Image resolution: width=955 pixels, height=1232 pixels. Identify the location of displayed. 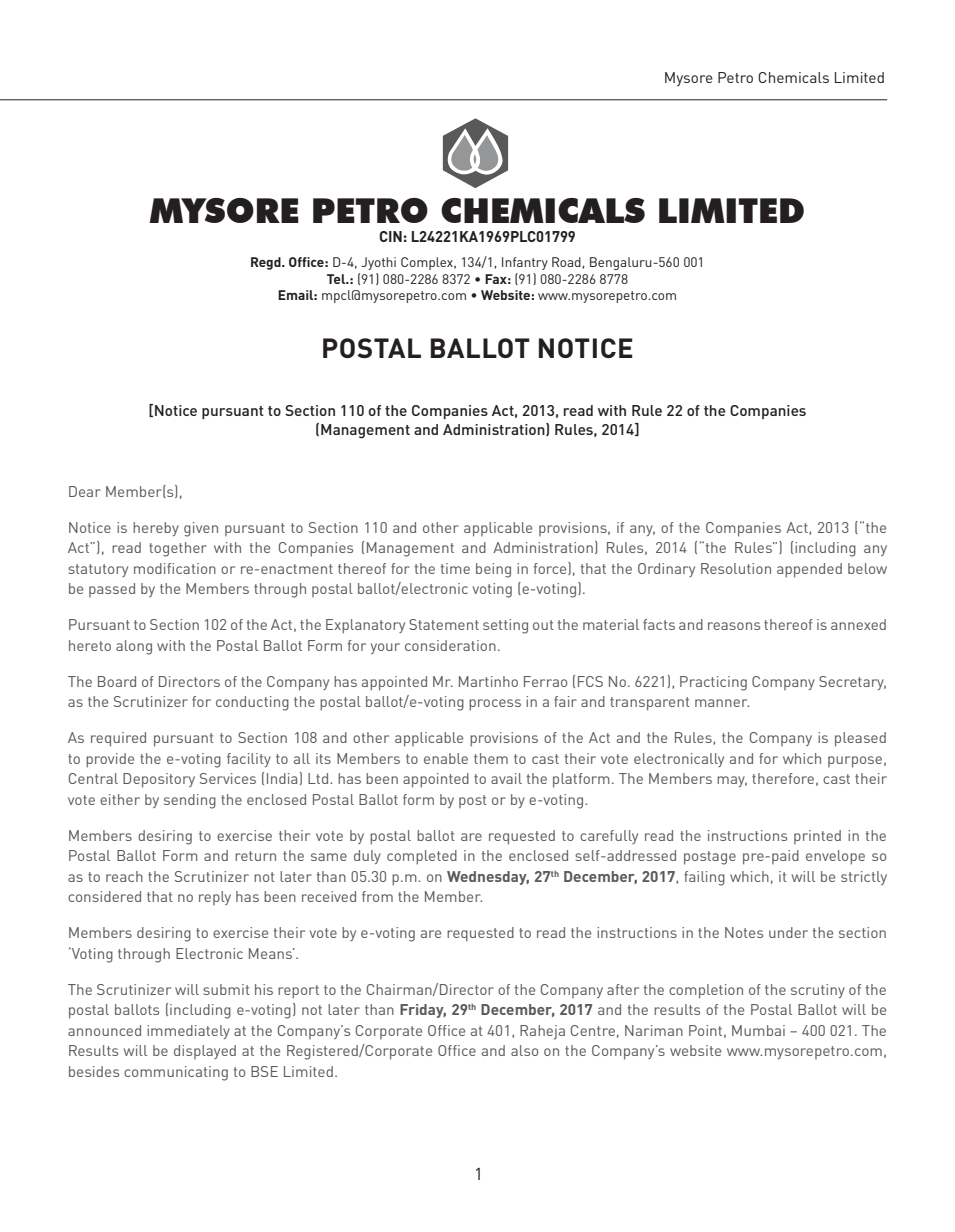
(205, 1052).
